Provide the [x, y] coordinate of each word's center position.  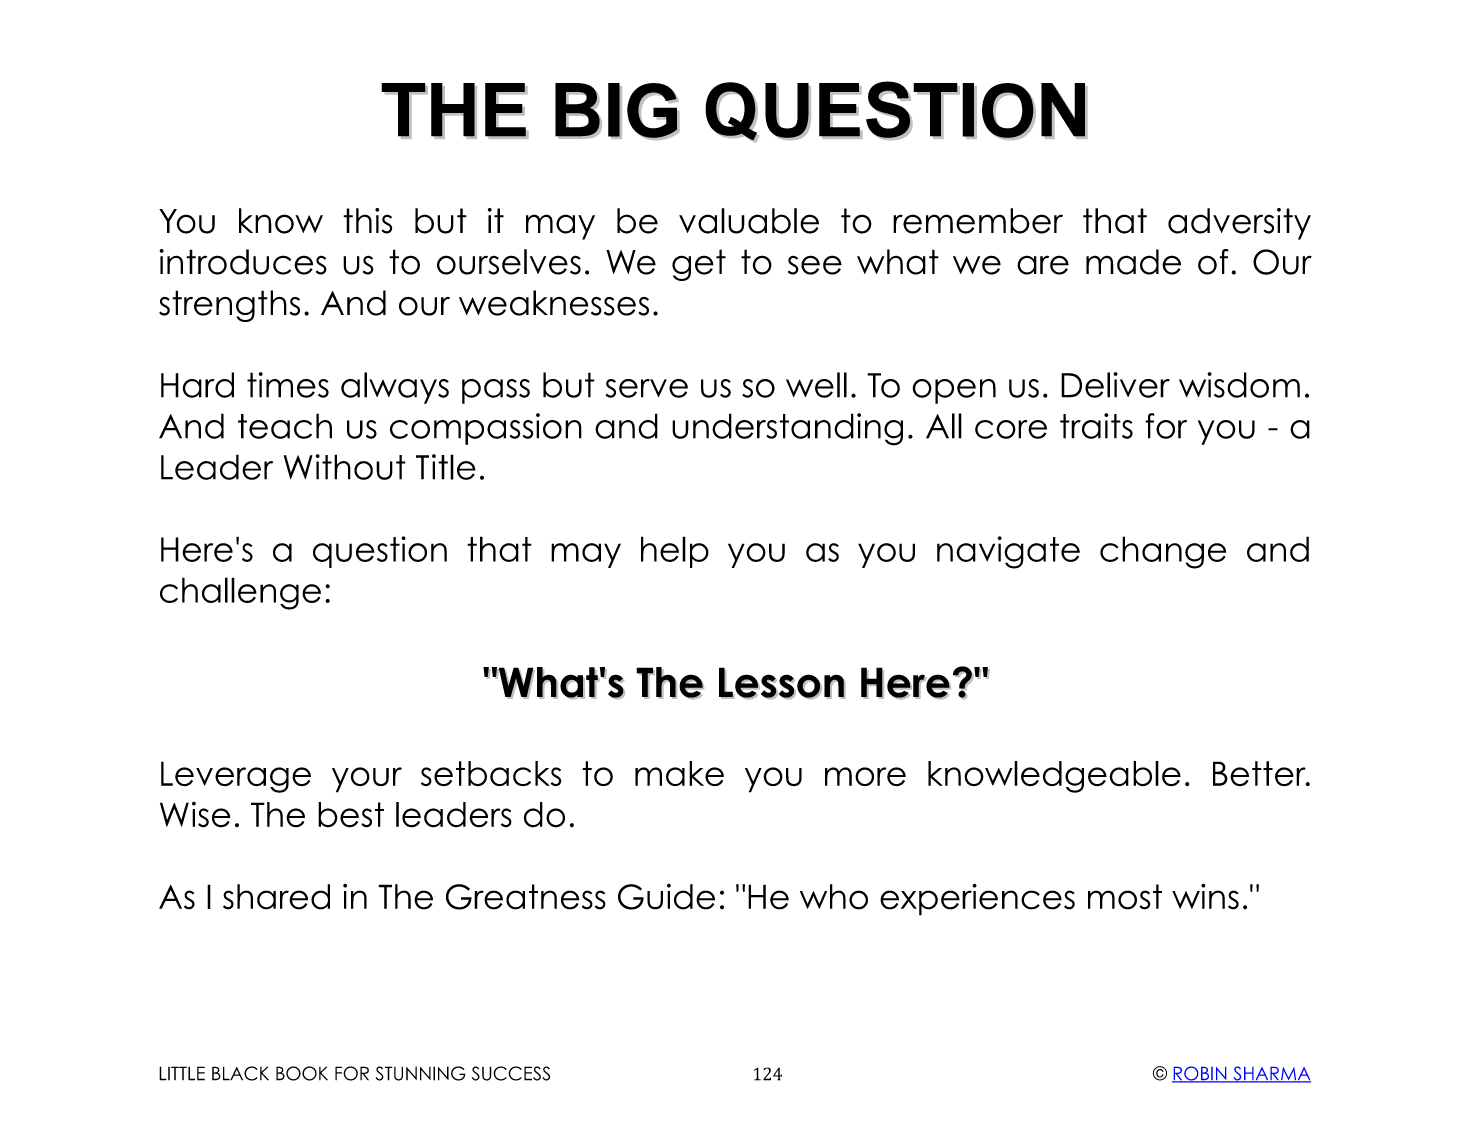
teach [285, 426]
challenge [240, 593]
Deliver [1115, 385]
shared [276, 897]
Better [1260, 773]
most [1125, 897]
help [675, 552]
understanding [787, 429]
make [679, 773]
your [367, 780]
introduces [243, 262]
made [1133, 262]
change [1163, 552]
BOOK [302, 1073]
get [699, 265]
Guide [666, 897]
